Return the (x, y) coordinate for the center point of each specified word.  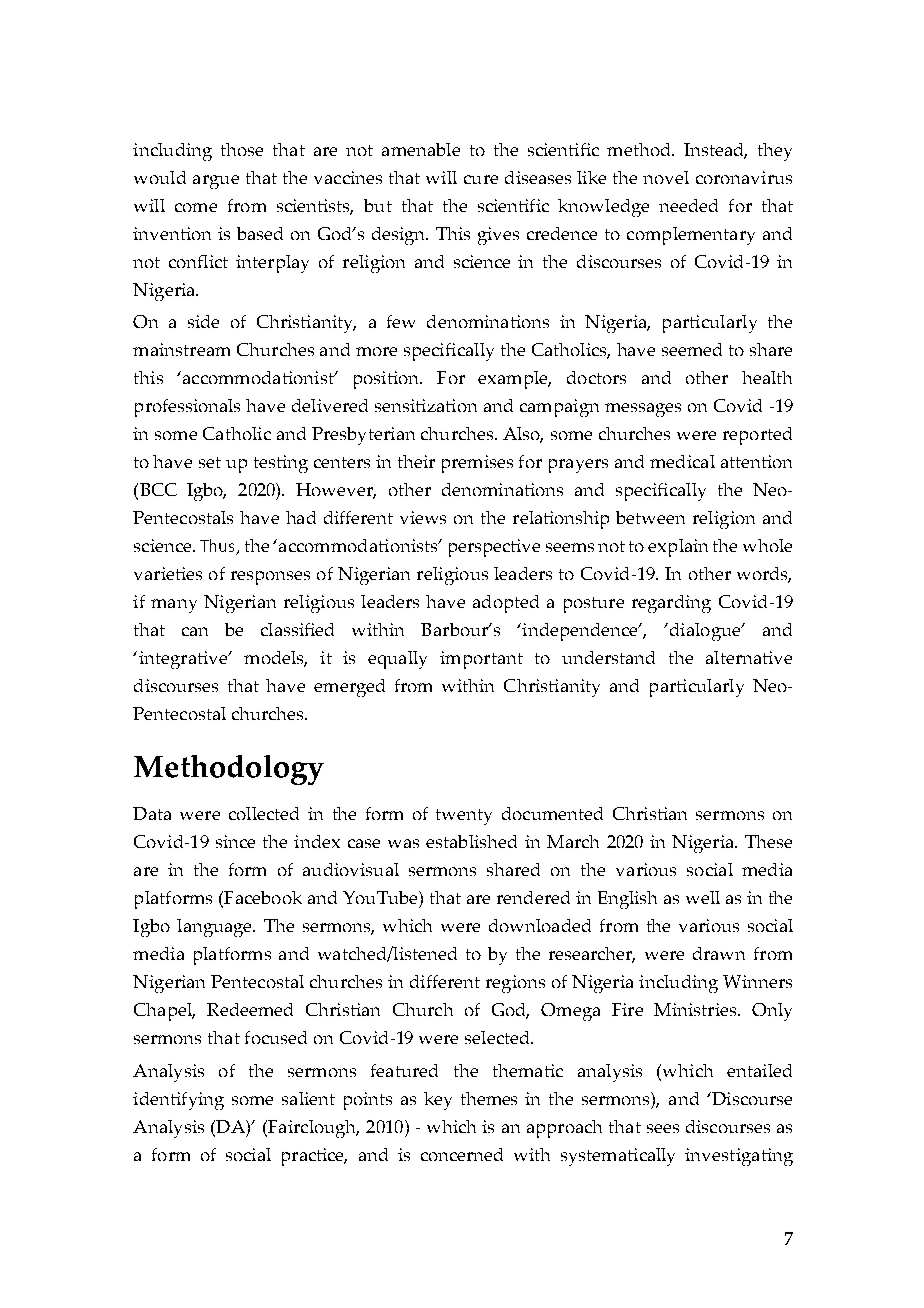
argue (216, 182)
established (471, 841)
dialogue (705, 632)
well (703, 897)
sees (663, 1128)
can (195, 631)
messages (643, 410)
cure (481, 179)
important (481, 660)
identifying (178, 1101)
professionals (187, 408)
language (216, 928)
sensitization (426, 405)
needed (688, 205)
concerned (462, 1154)
